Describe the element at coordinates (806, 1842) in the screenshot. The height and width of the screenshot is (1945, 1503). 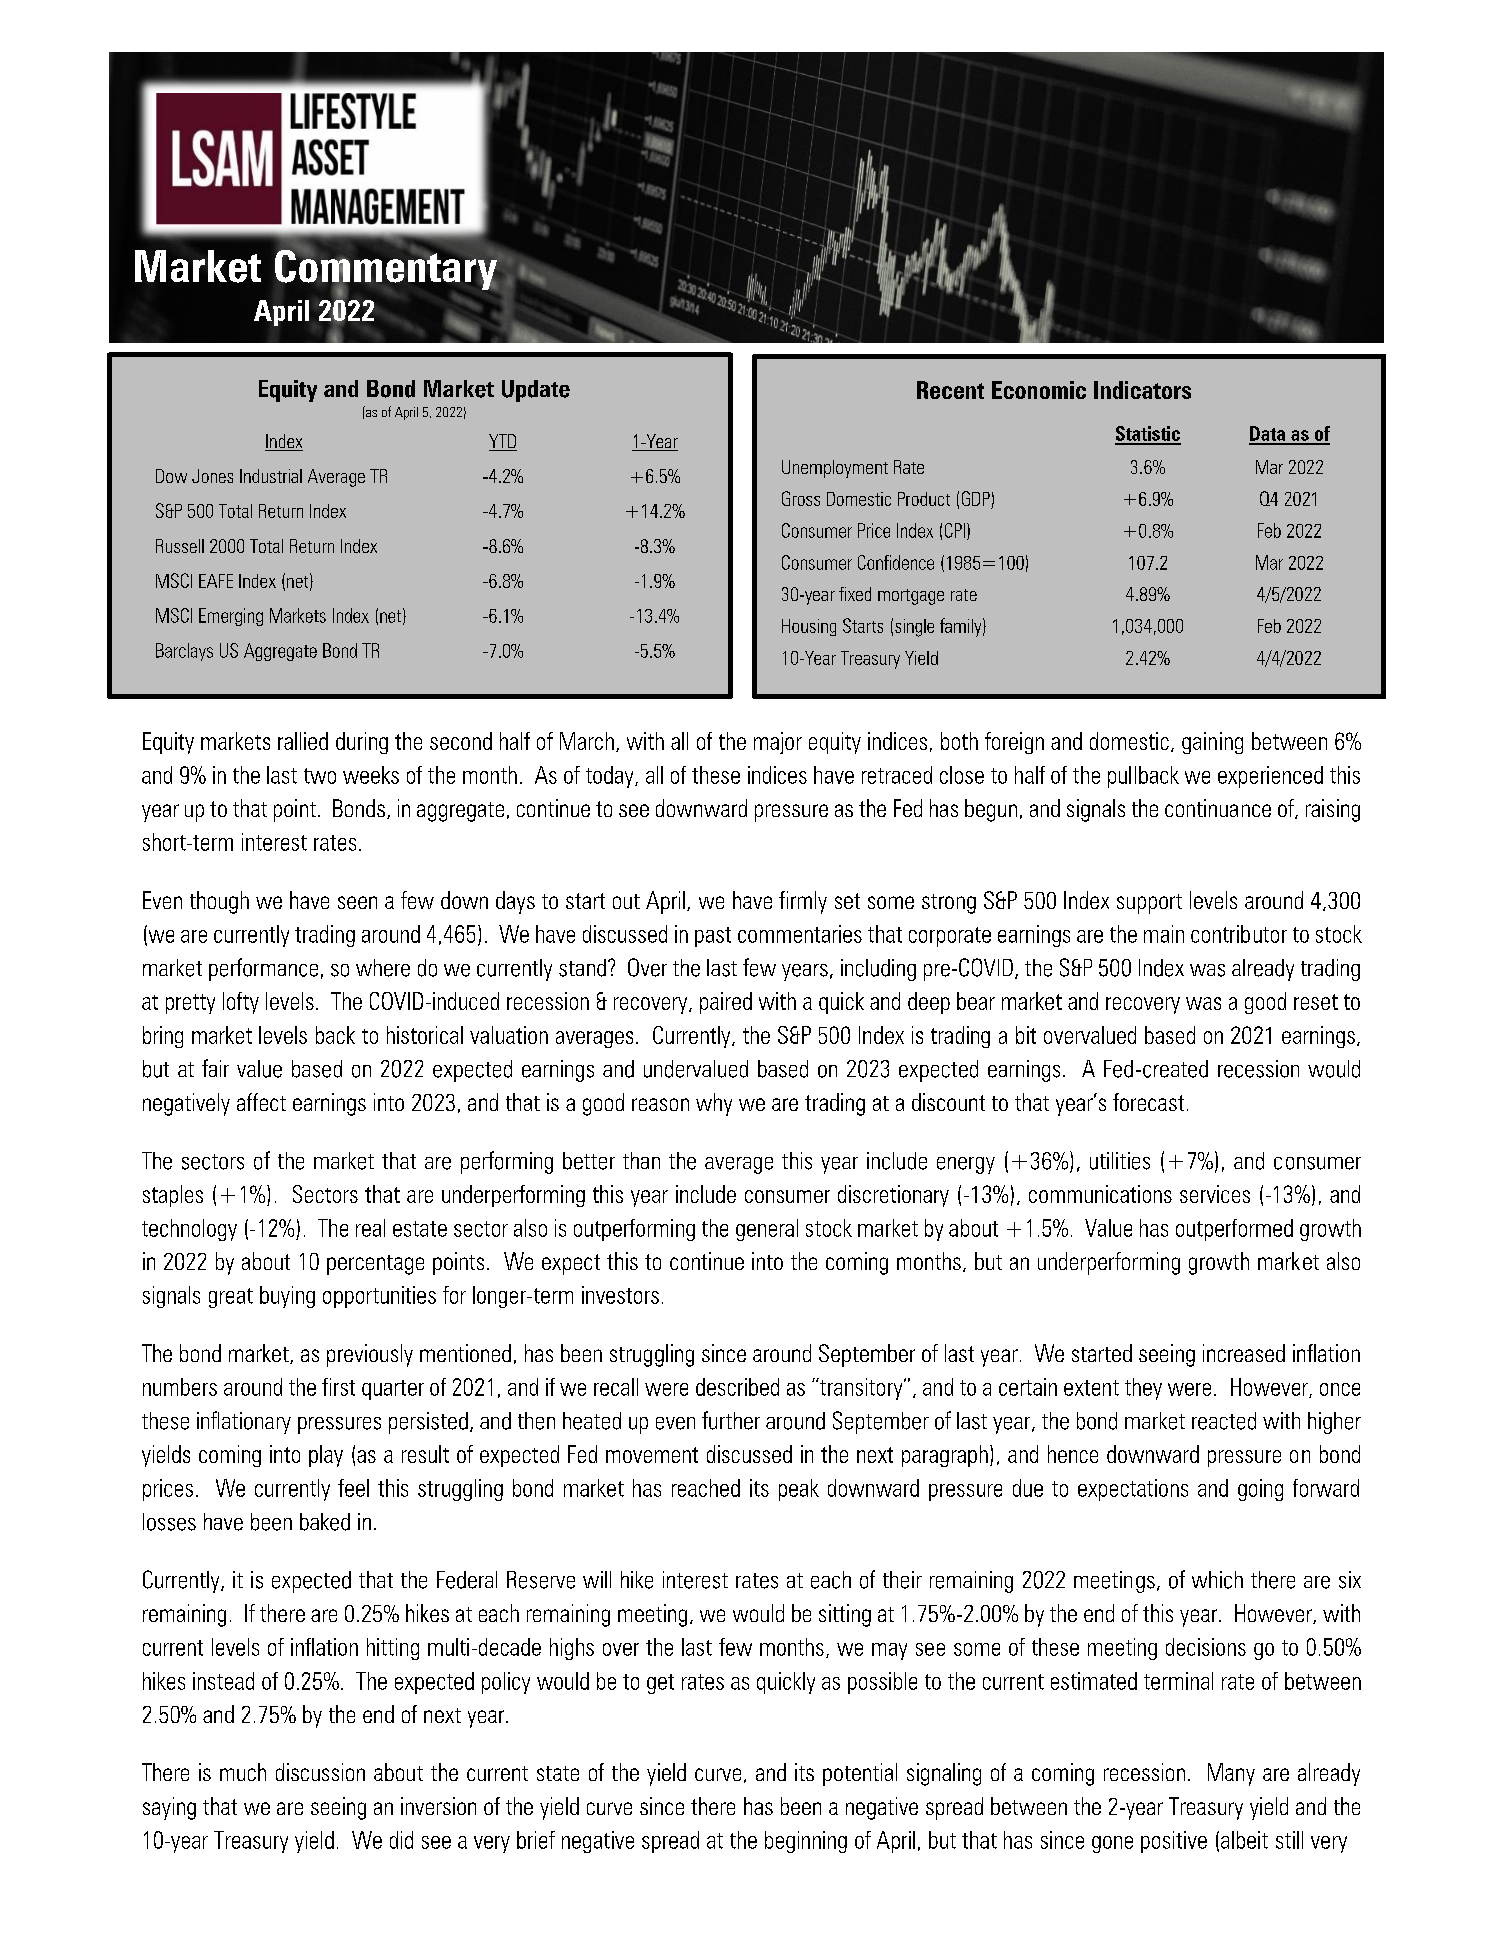
I see `beginning` at that location.
